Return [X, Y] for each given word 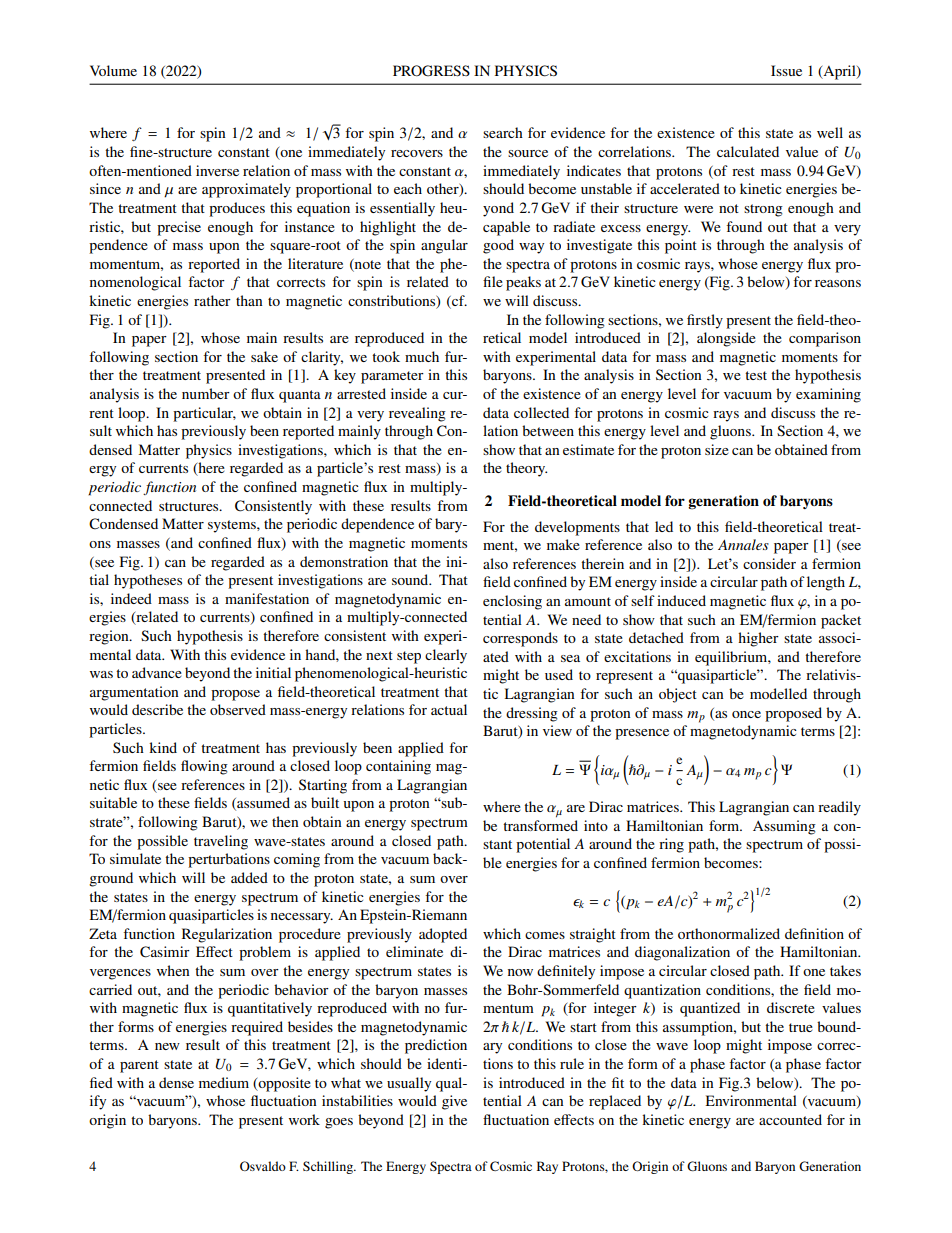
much [422, 356]
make [563, 544]
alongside [726, 339]
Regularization [227, 935]
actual [449, 709]
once [746, 714]
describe [157, 709]
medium [224, 1082]
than [249, 300]
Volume [113, 70]
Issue [786, 70]
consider [769, 563]
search [503, 132]
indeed [131, 598]
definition [814, 933]
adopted [443, 935]
